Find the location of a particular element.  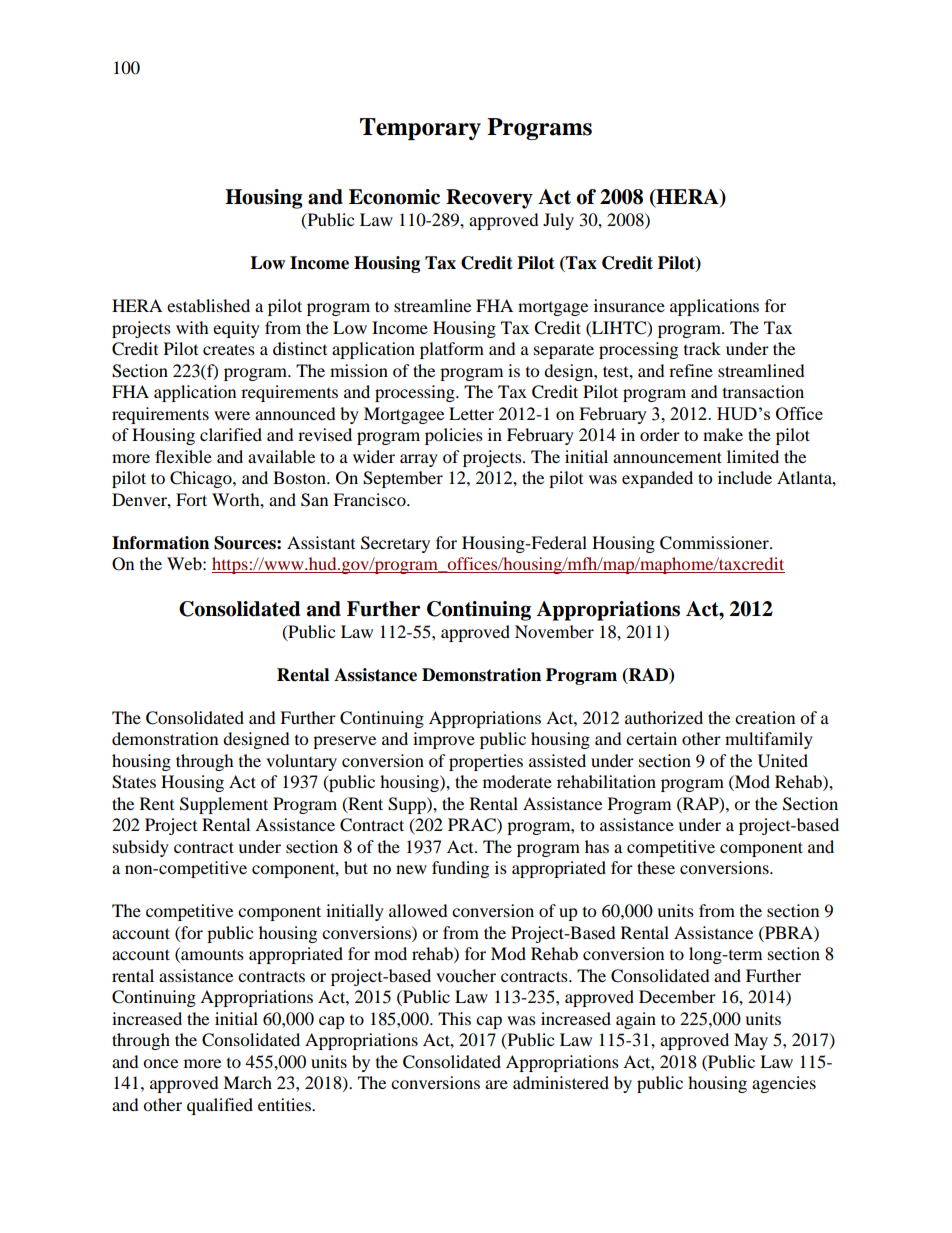

are is located at coordinates (496, 1084).
